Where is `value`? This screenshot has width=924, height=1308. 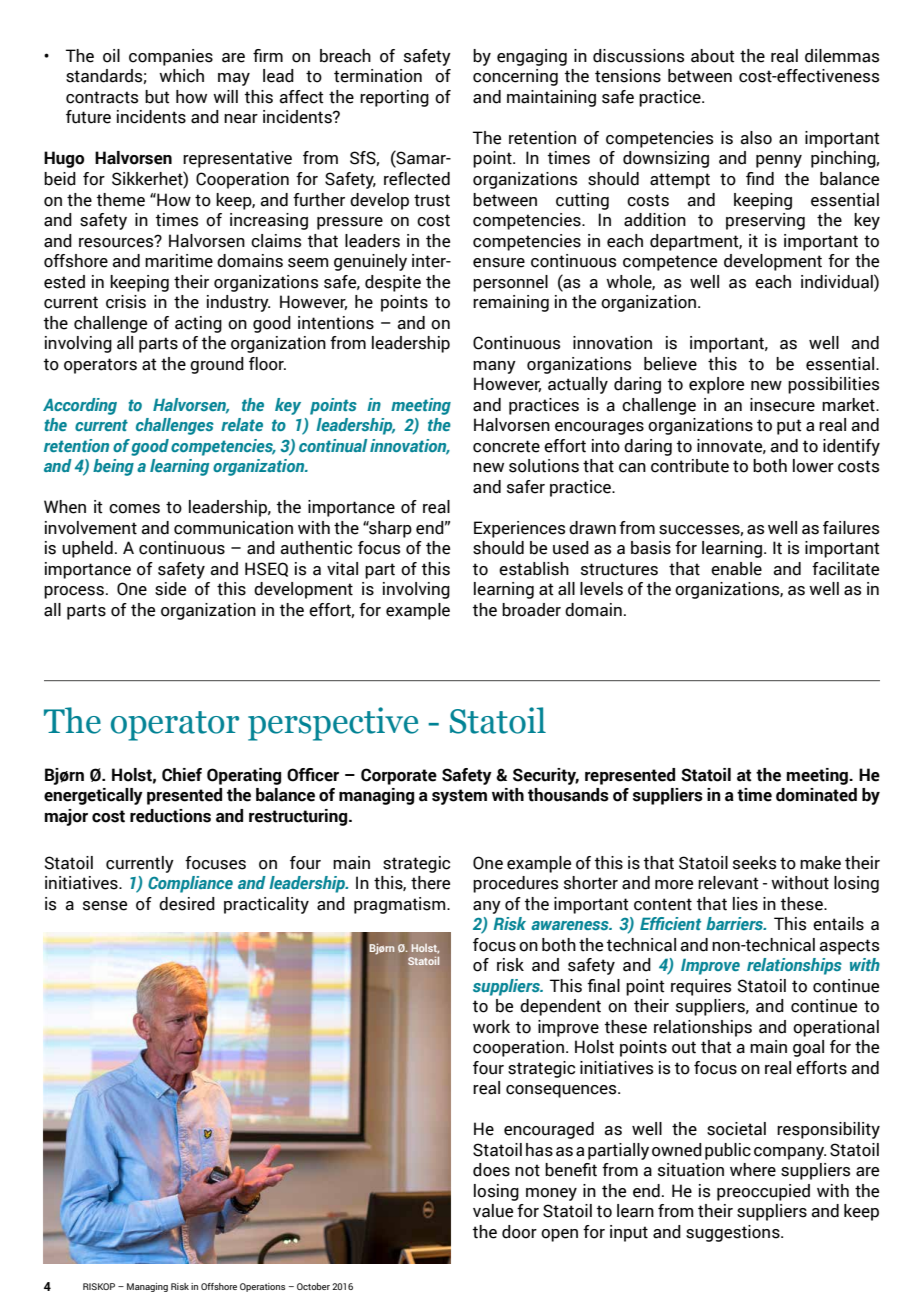 value is located at coordinates (493, 1211).
